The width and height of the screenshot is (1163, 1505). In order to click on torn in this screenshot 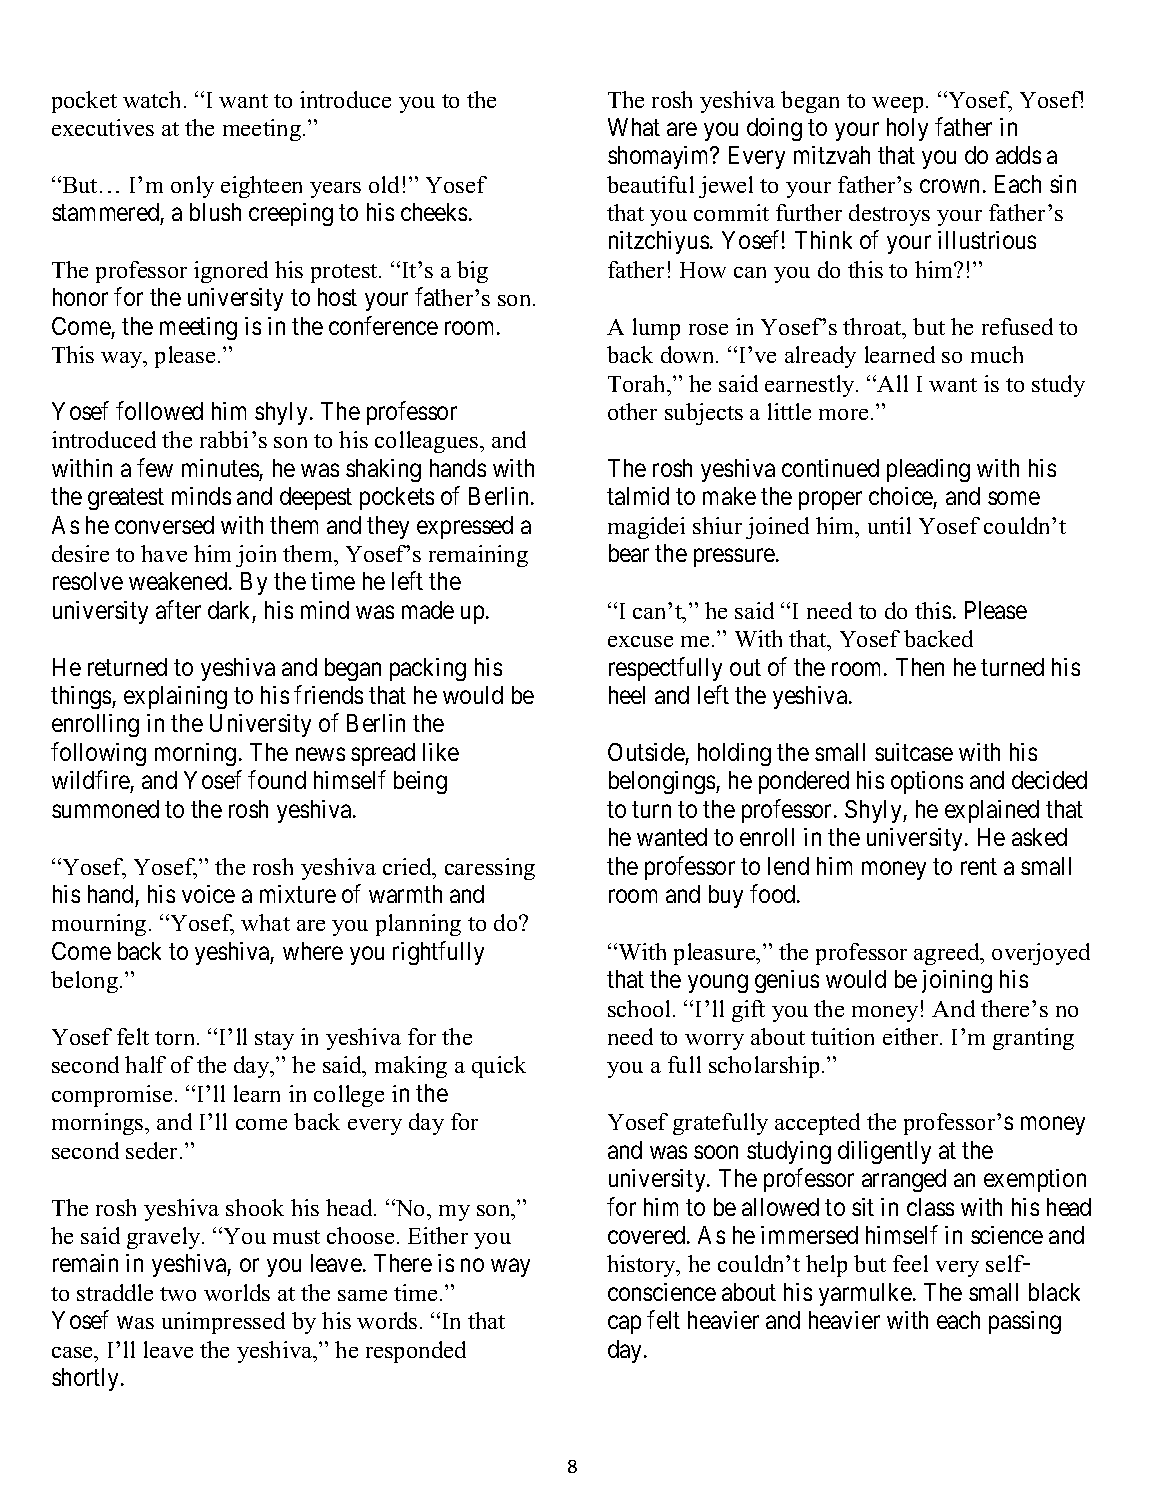, I will do `click(176, 1038)`.
